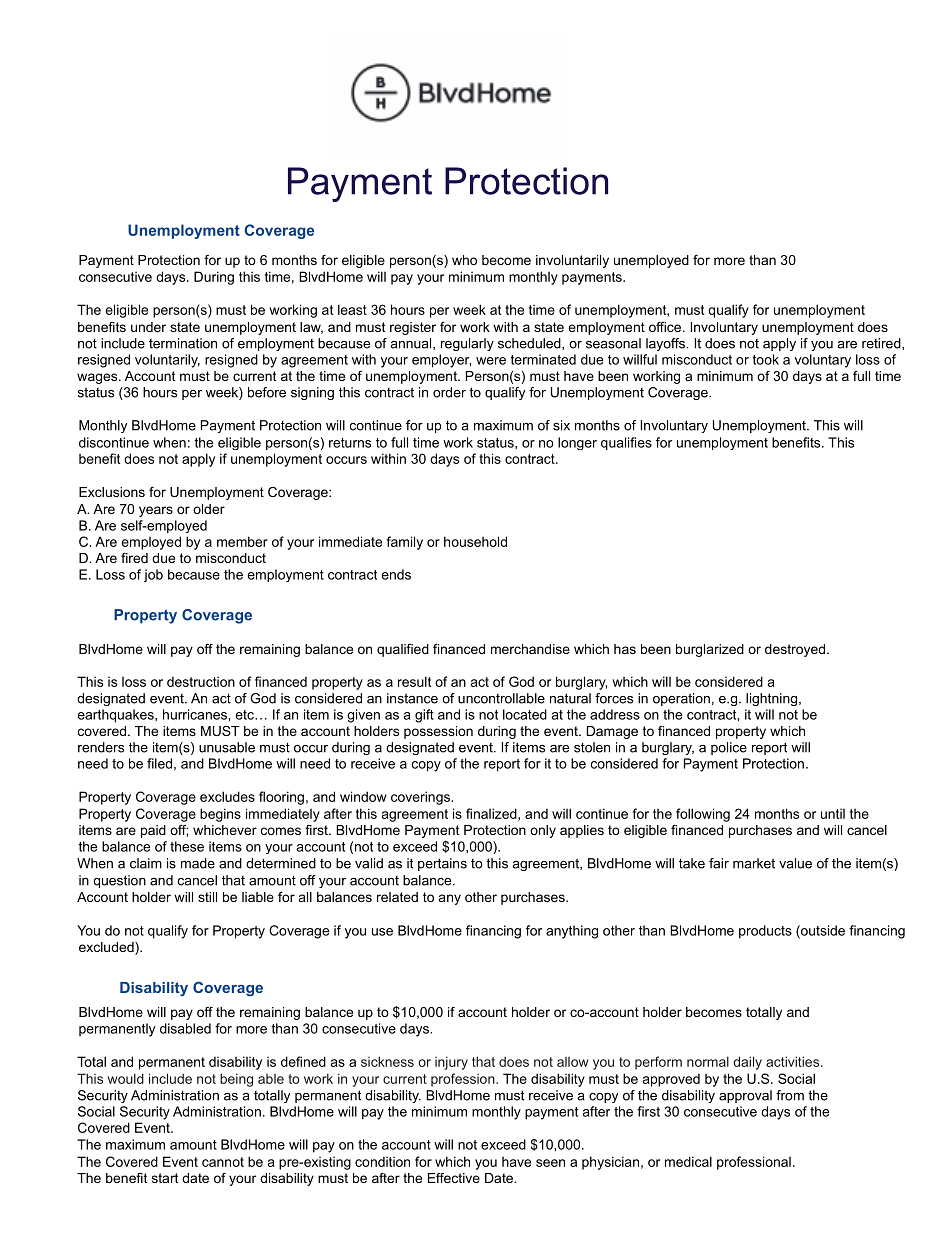 This document has width=952, height=1233. What do you see at coordinates (771, 699) in the document?
I see `lightning` at bounding box center [771, 699].
